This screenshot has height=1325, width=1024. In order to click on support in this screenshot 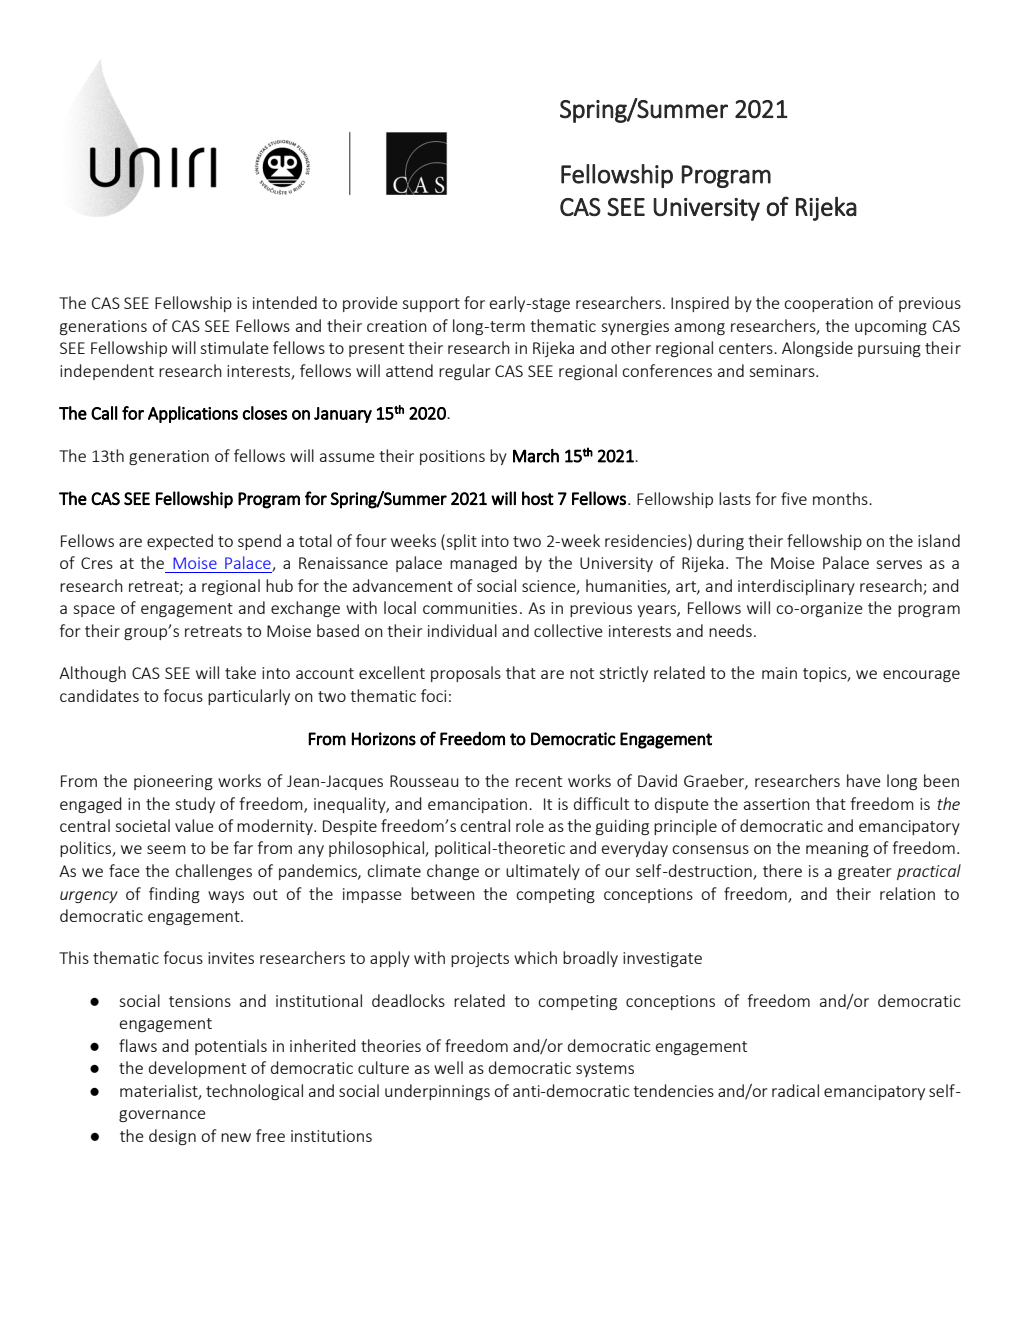, I will do `click(431, 305)`.
